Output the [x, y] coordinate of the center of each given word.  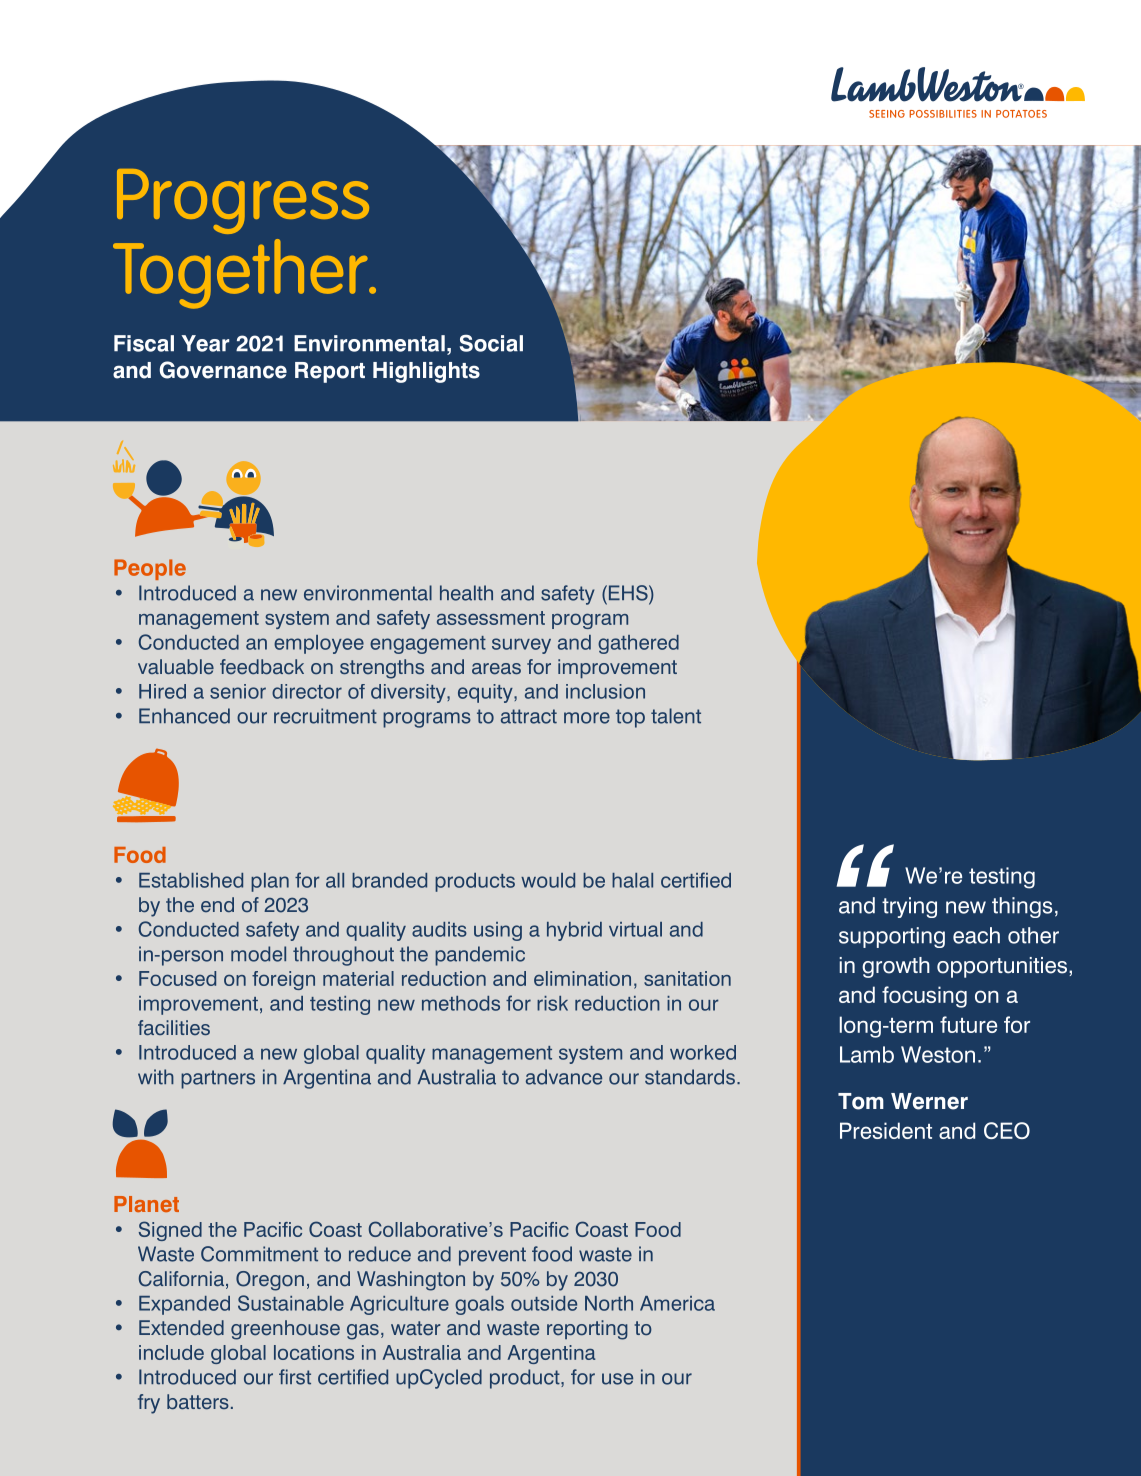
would [548, 880]
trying [909, 907]
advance [564, 1077]
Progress [243, 201]
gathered [638, 644]
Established [191, 880]
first [295, 1377]
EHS [628, 593]
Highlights [426, 372]
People [150, 569]
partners [218, 1079]
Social [491, 343]
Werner [929, 1101]
